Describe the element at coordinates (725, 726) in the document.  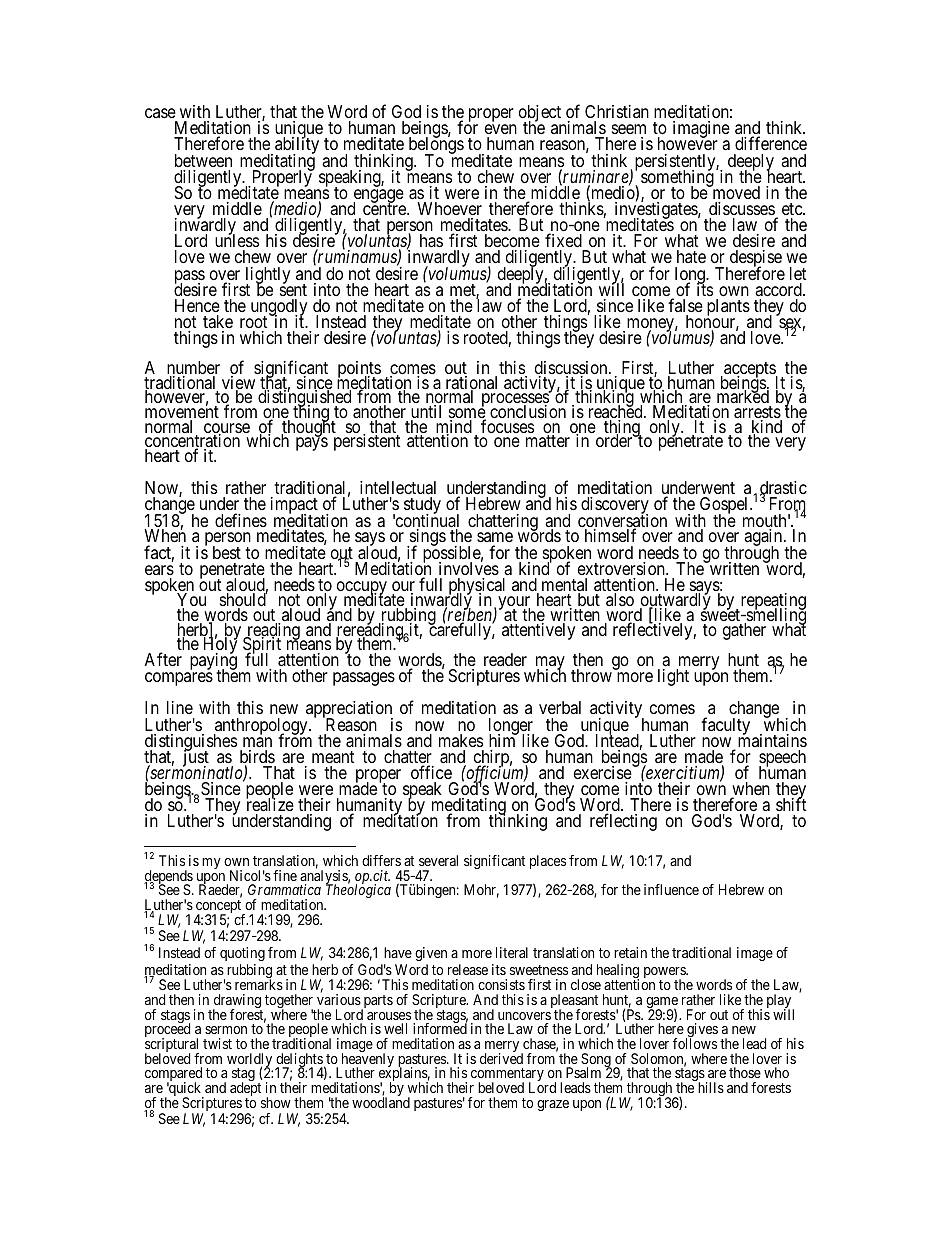
I see `faculty` at that location.
